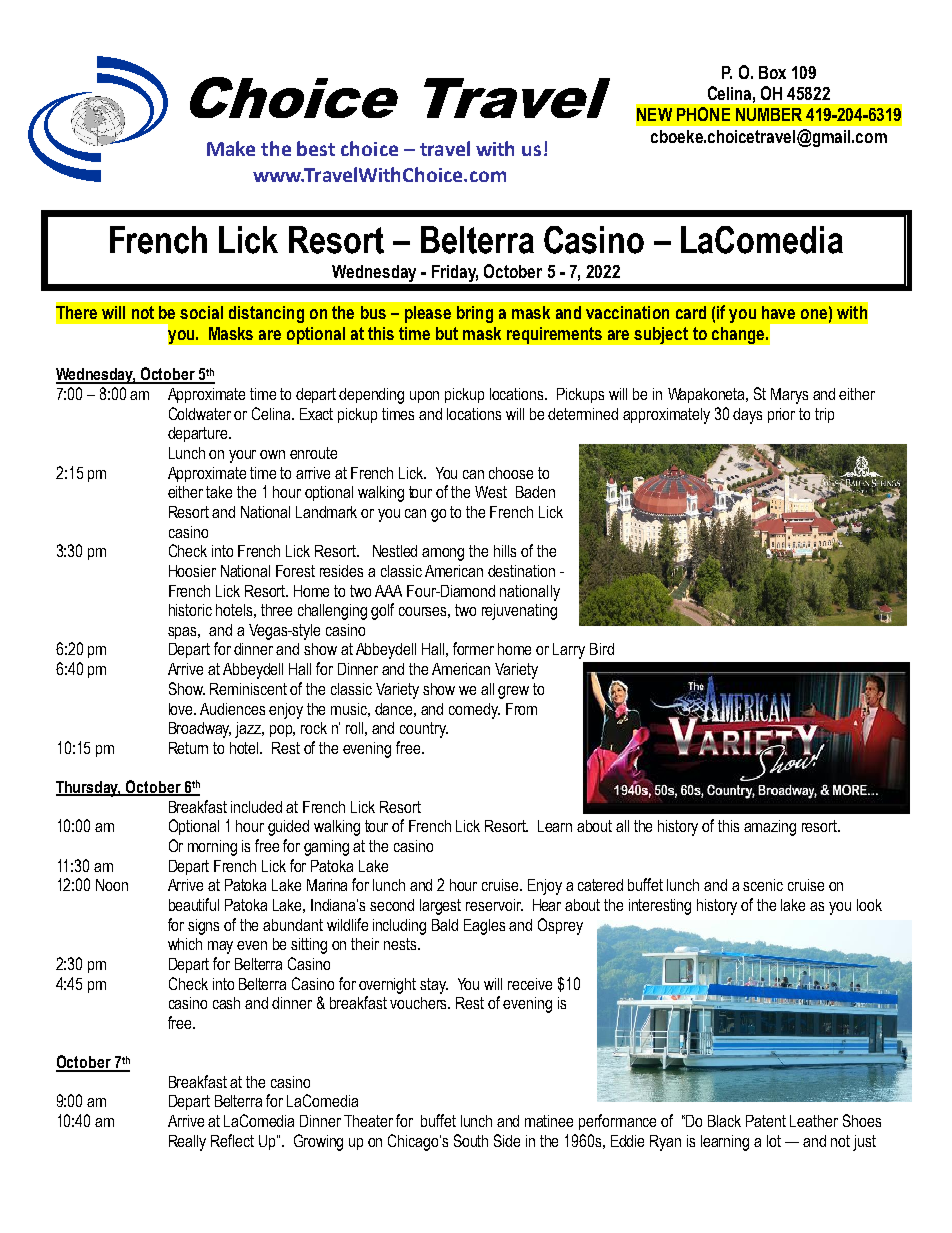 The width and height of the page is (952, 1233). I want to click on best, so click(316, 148).
